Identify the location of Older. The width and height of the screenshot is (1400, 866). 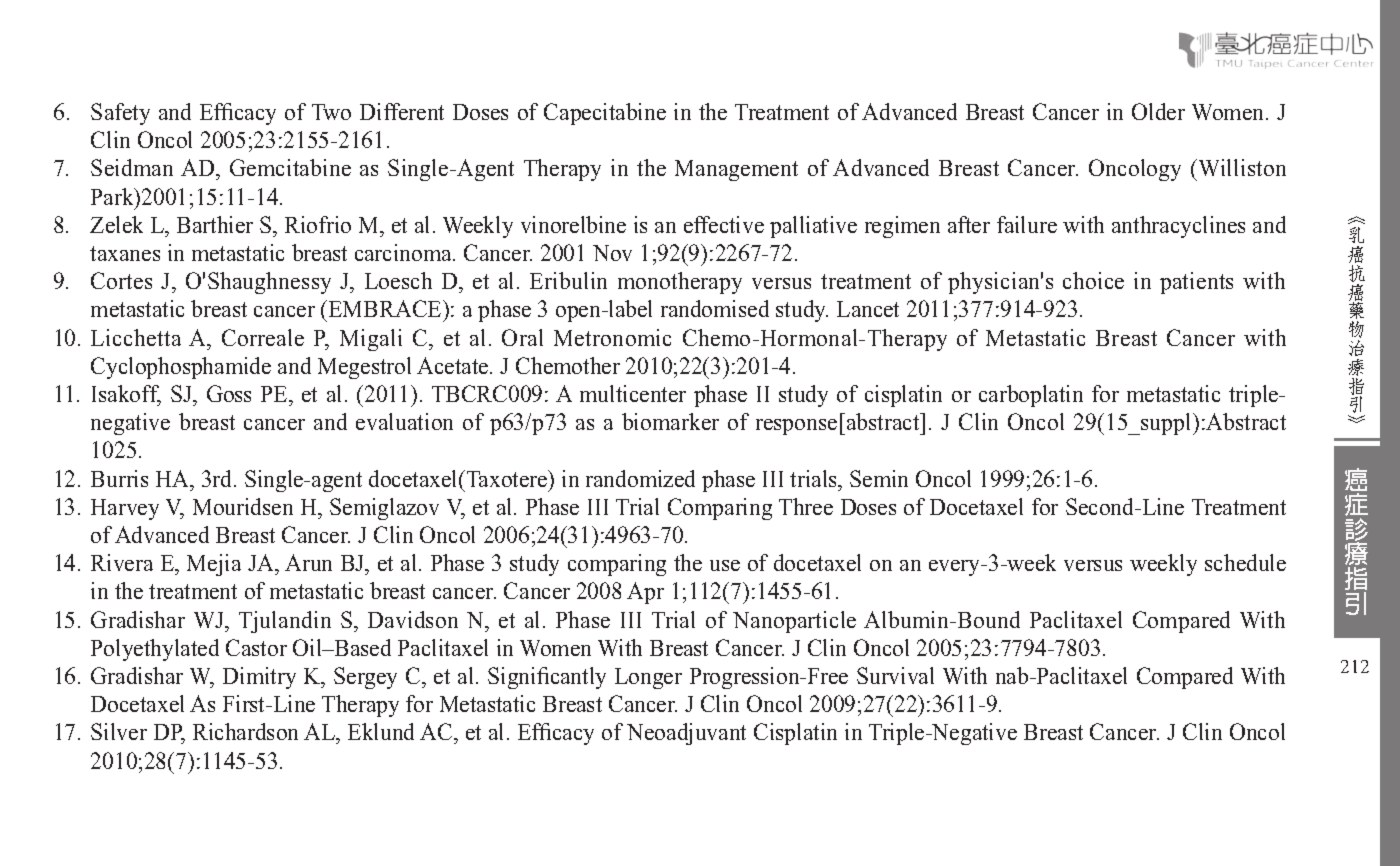
(1158, 111).
